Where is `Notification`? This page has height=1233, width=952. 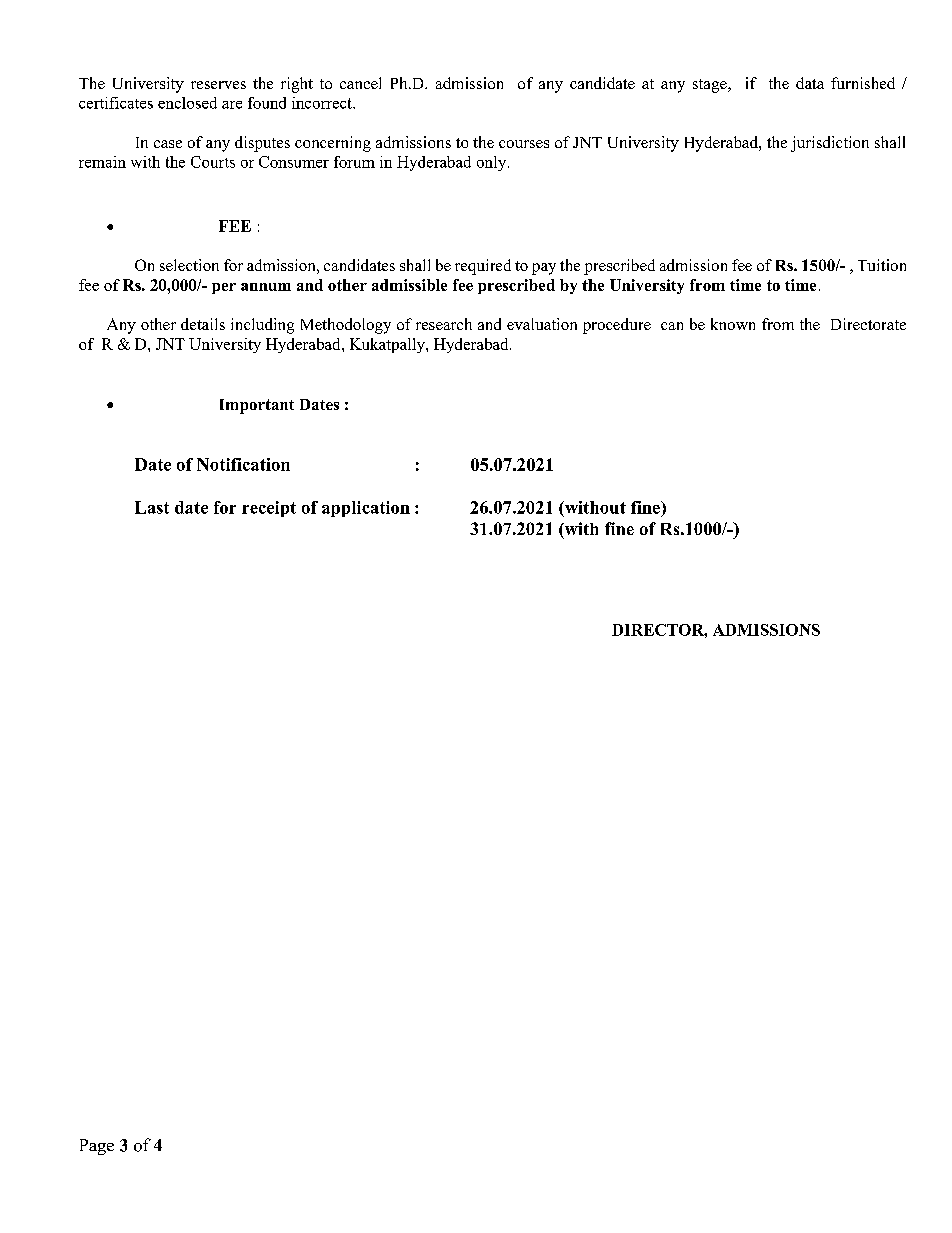 Notification is located at coordinates (243, 464).
